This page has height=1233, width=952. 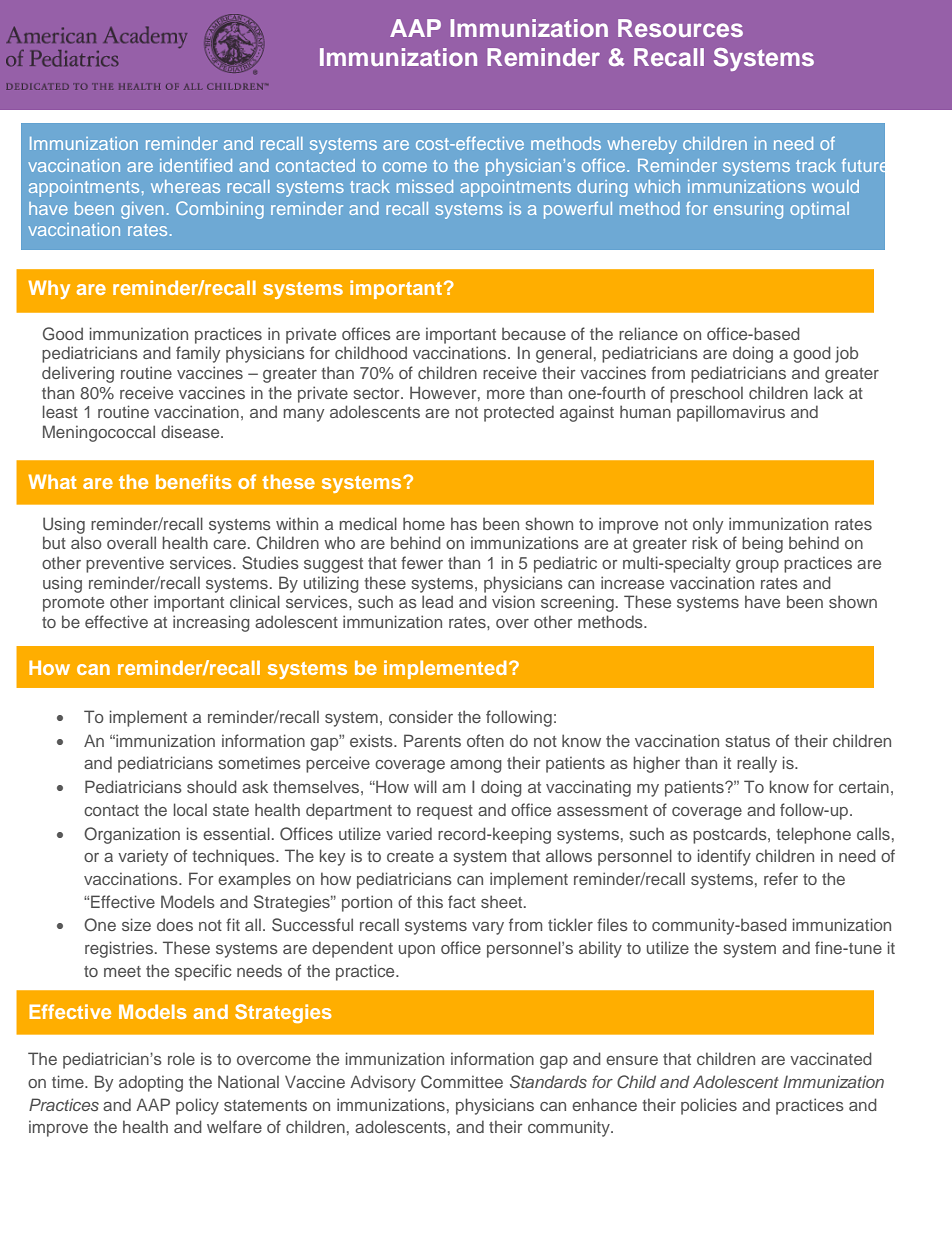 What do you see at coordinates (437, 601) in the page?
I see `lead` at bounding box center [437, 601].
